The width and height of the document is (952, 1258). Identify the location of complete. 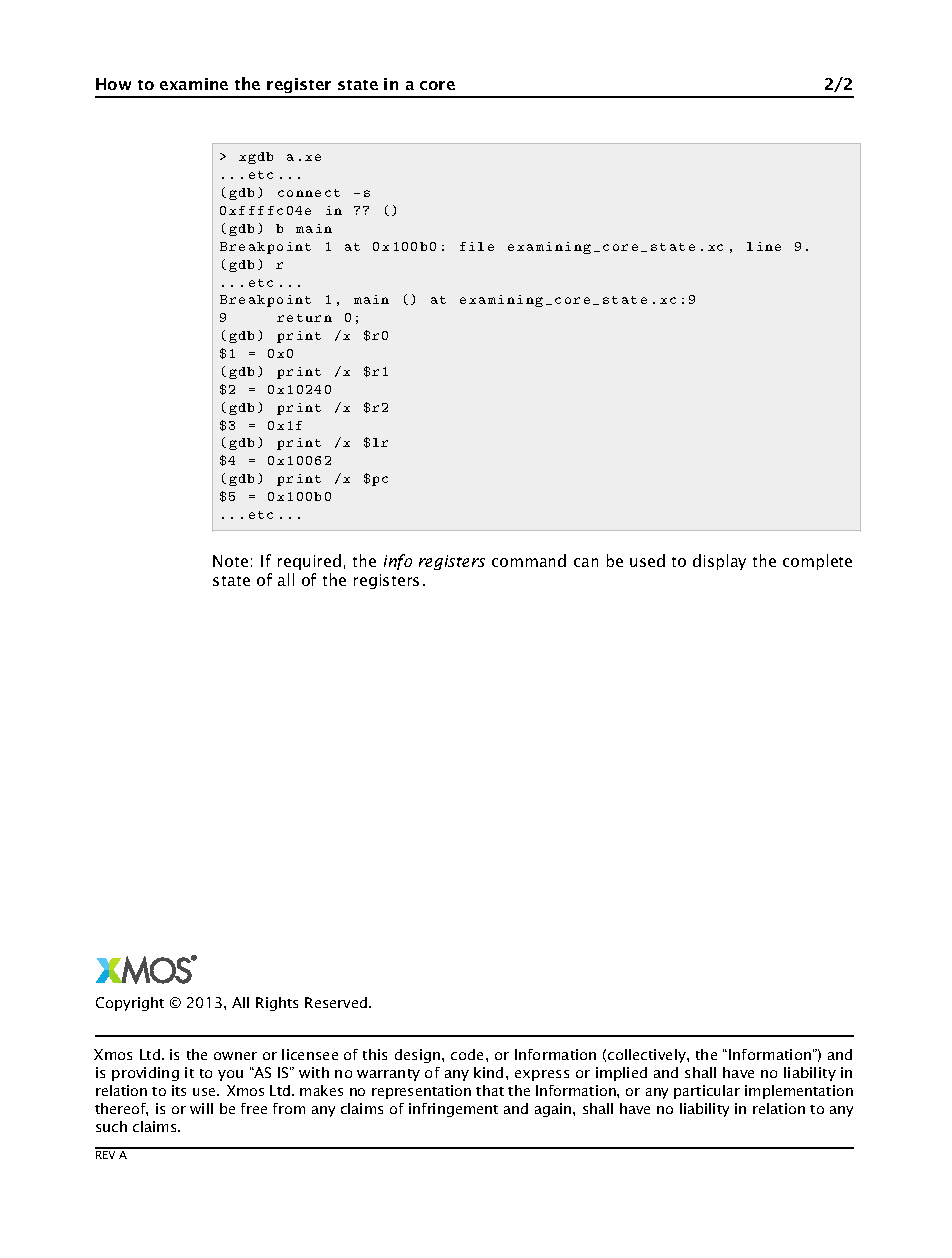
(817, 562).
